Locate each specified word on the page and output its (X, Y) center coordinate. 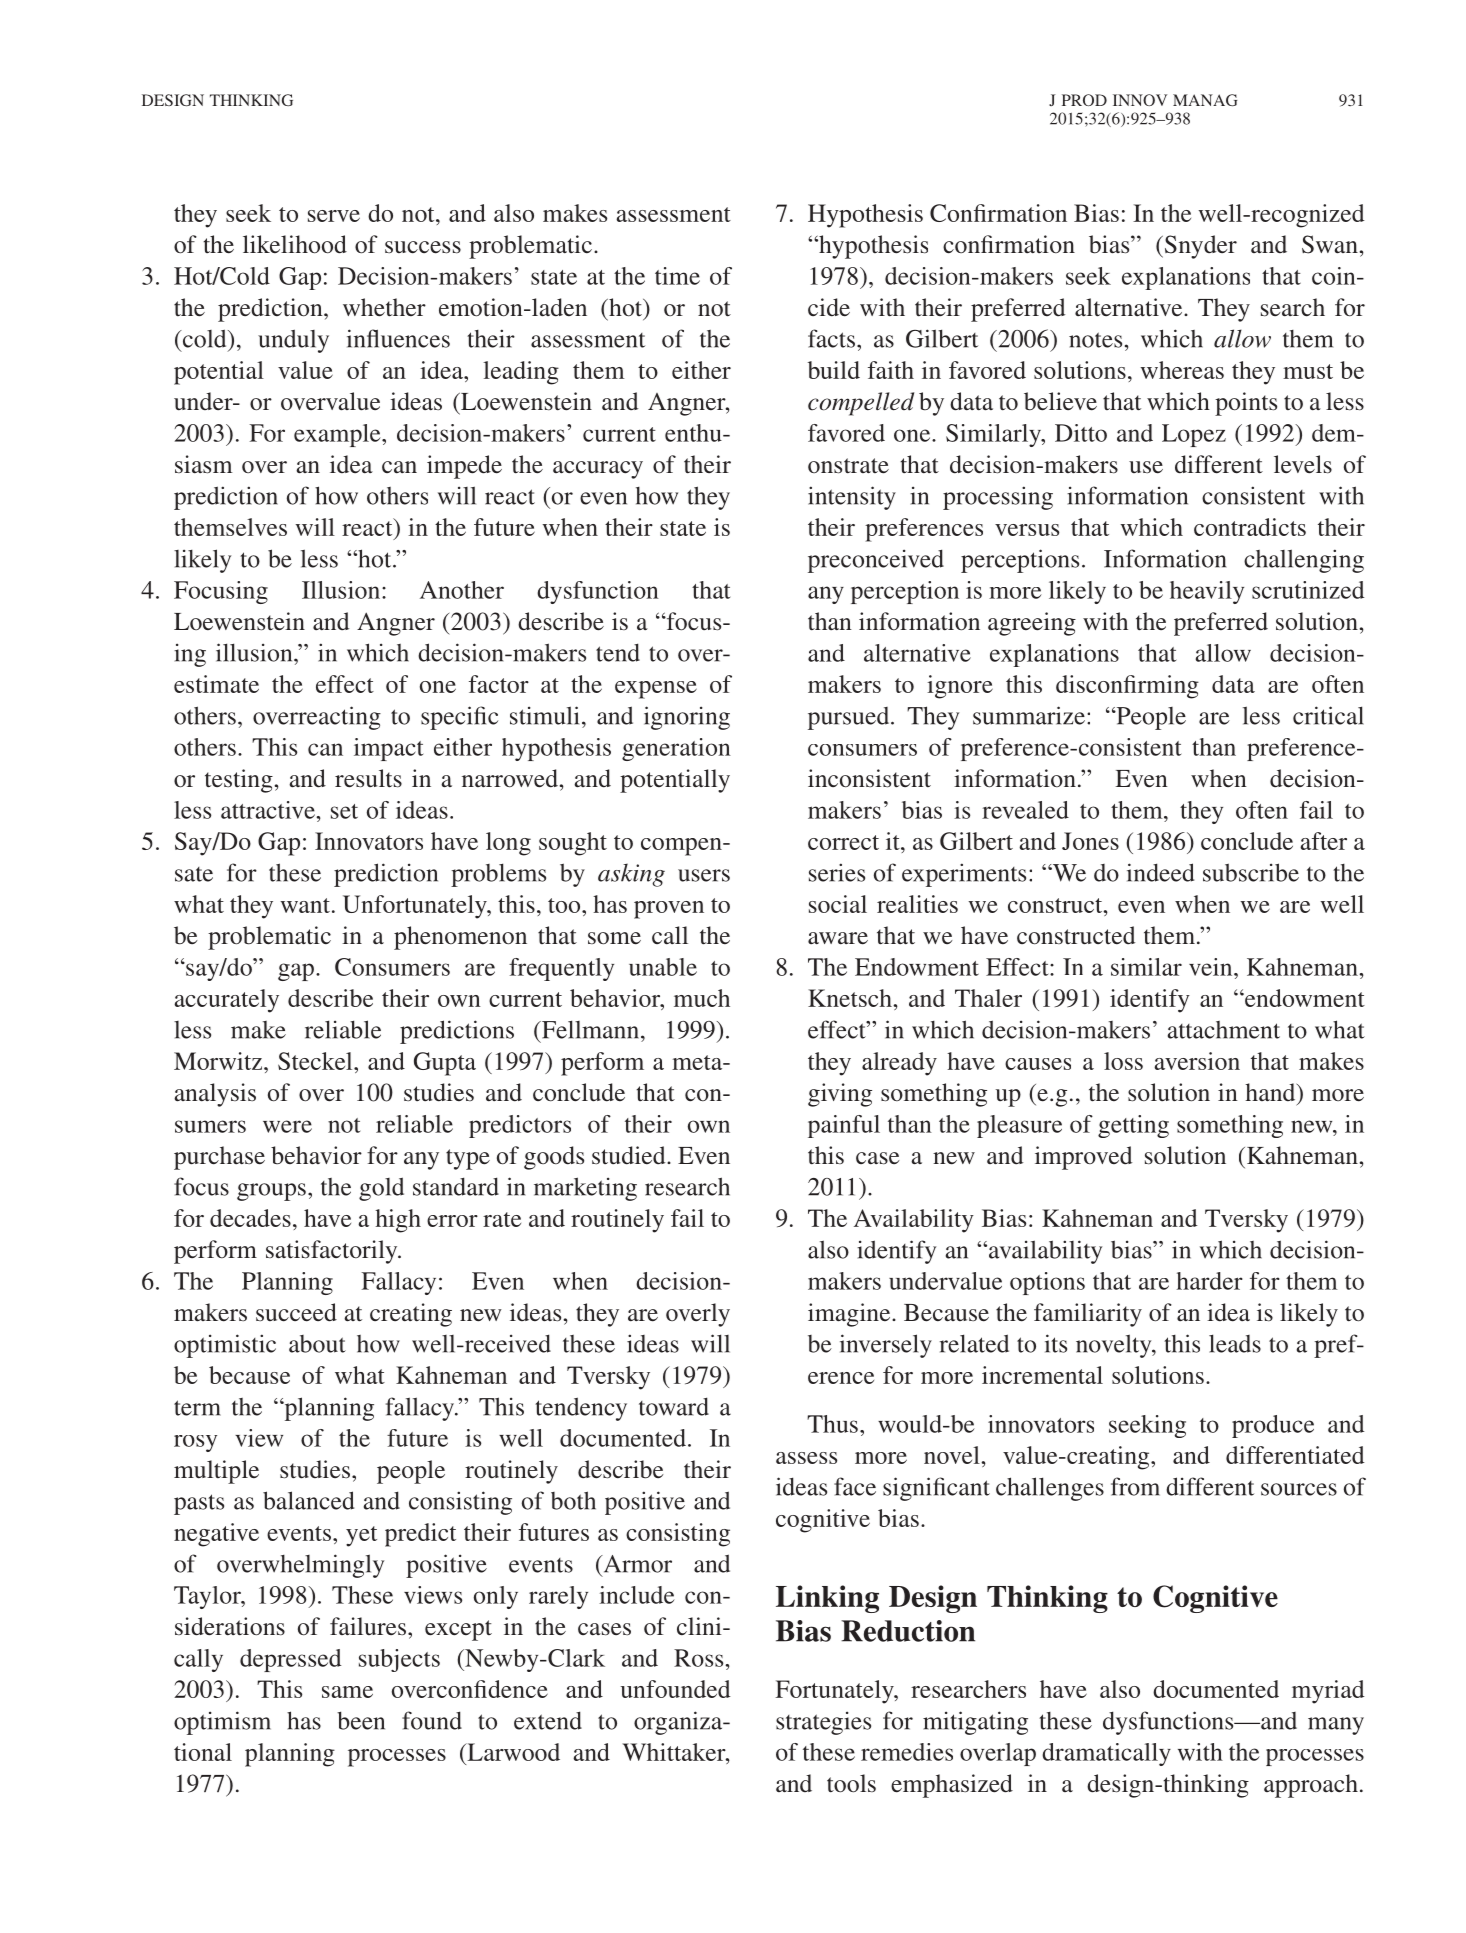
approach (1311, 1786)
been (361, 1720)
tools (851, 1783)
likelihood (295, 244)
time (677, 276)
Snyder (1199, 247)
